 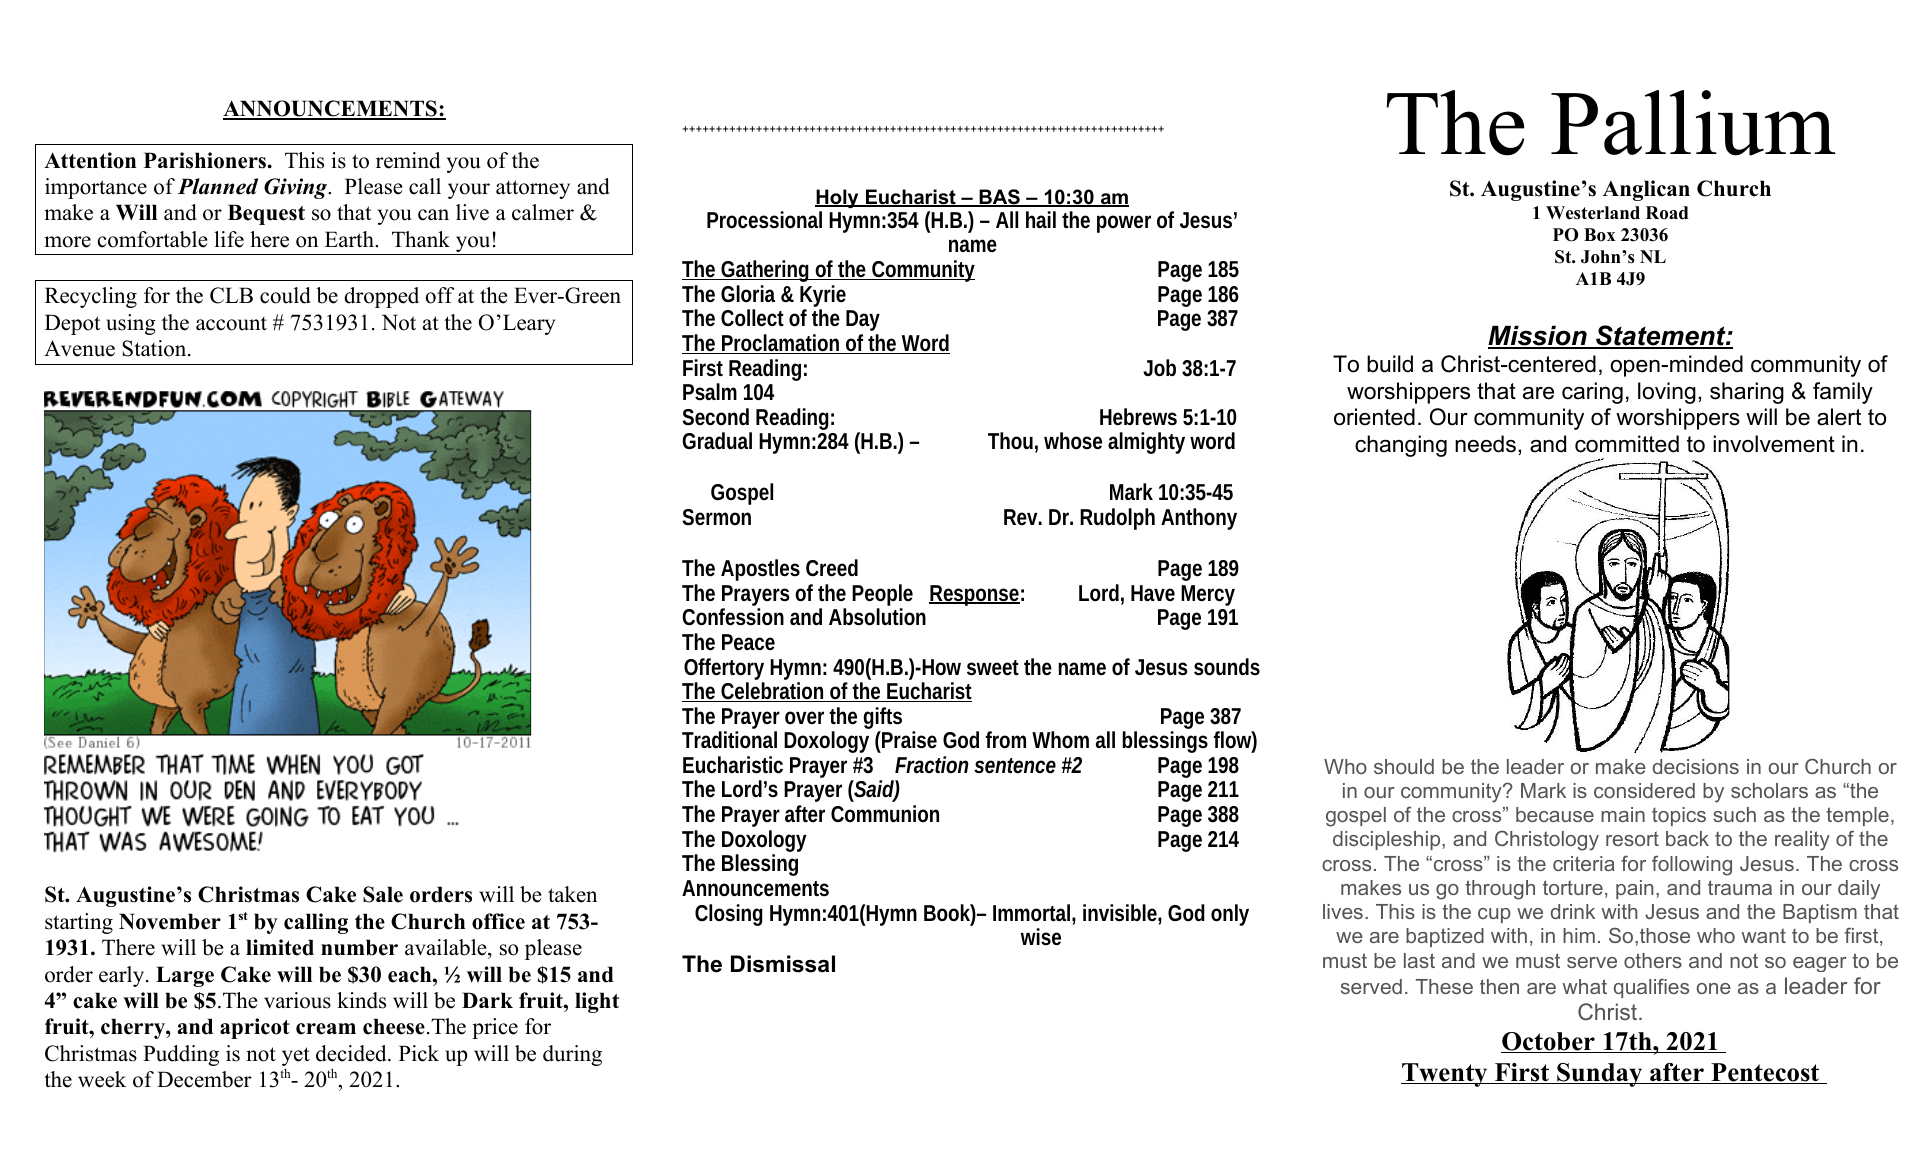 I want to click on committed, so click(x=1627, y=444).
